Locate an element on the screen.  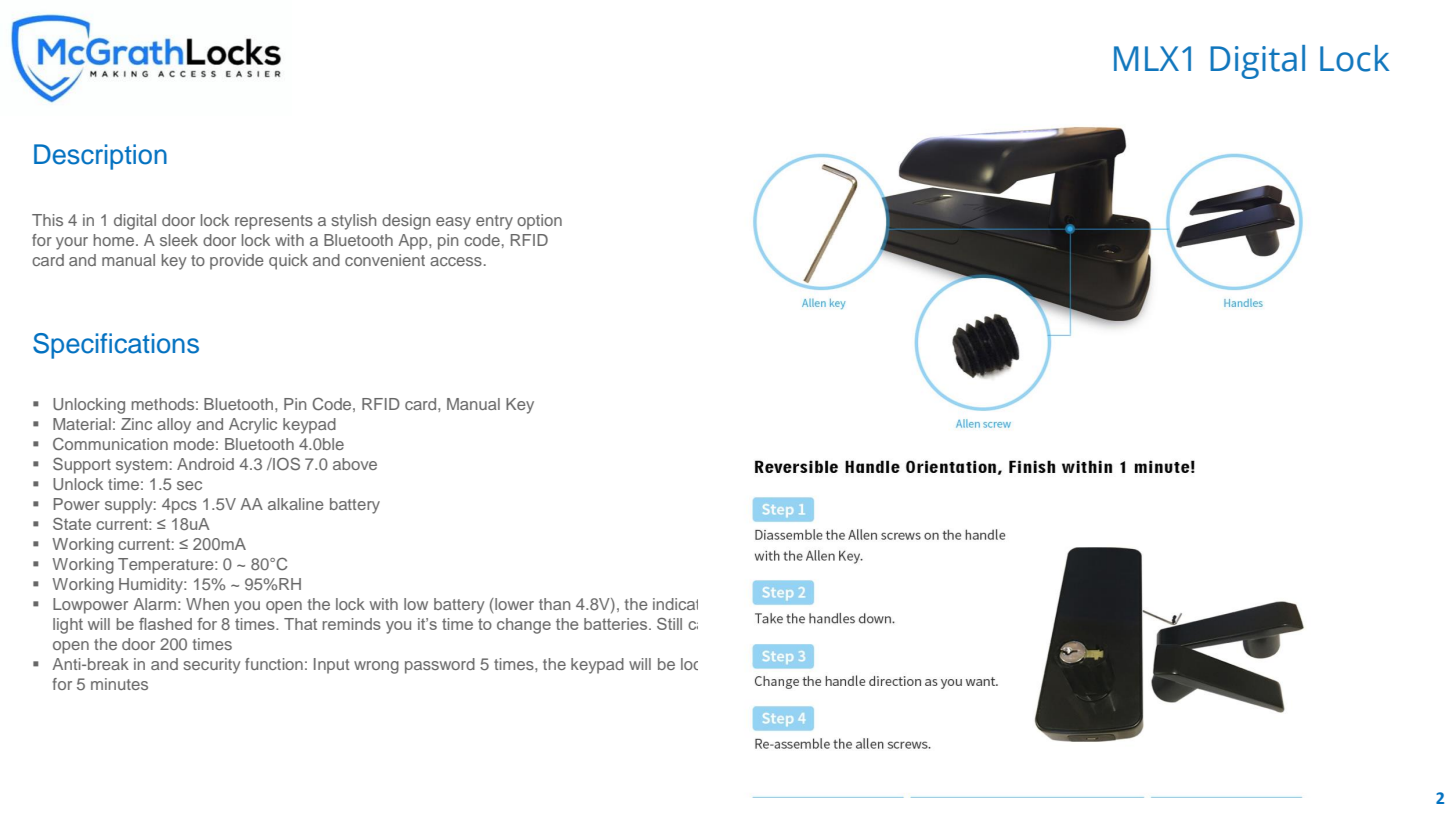
access is located at coordinates (456, 261).
